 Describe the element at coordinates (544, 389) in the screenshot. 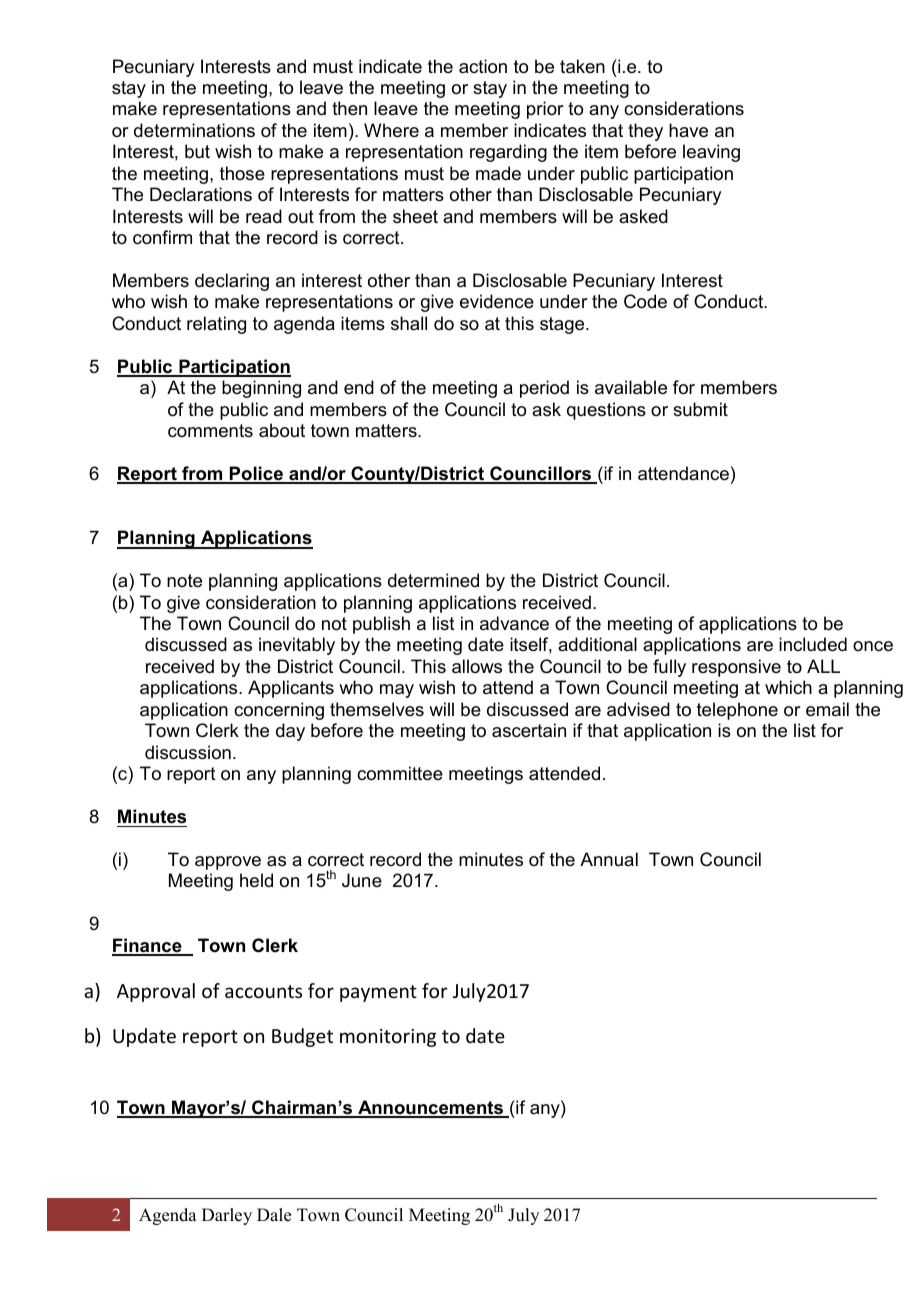

I see `period` at that location.
